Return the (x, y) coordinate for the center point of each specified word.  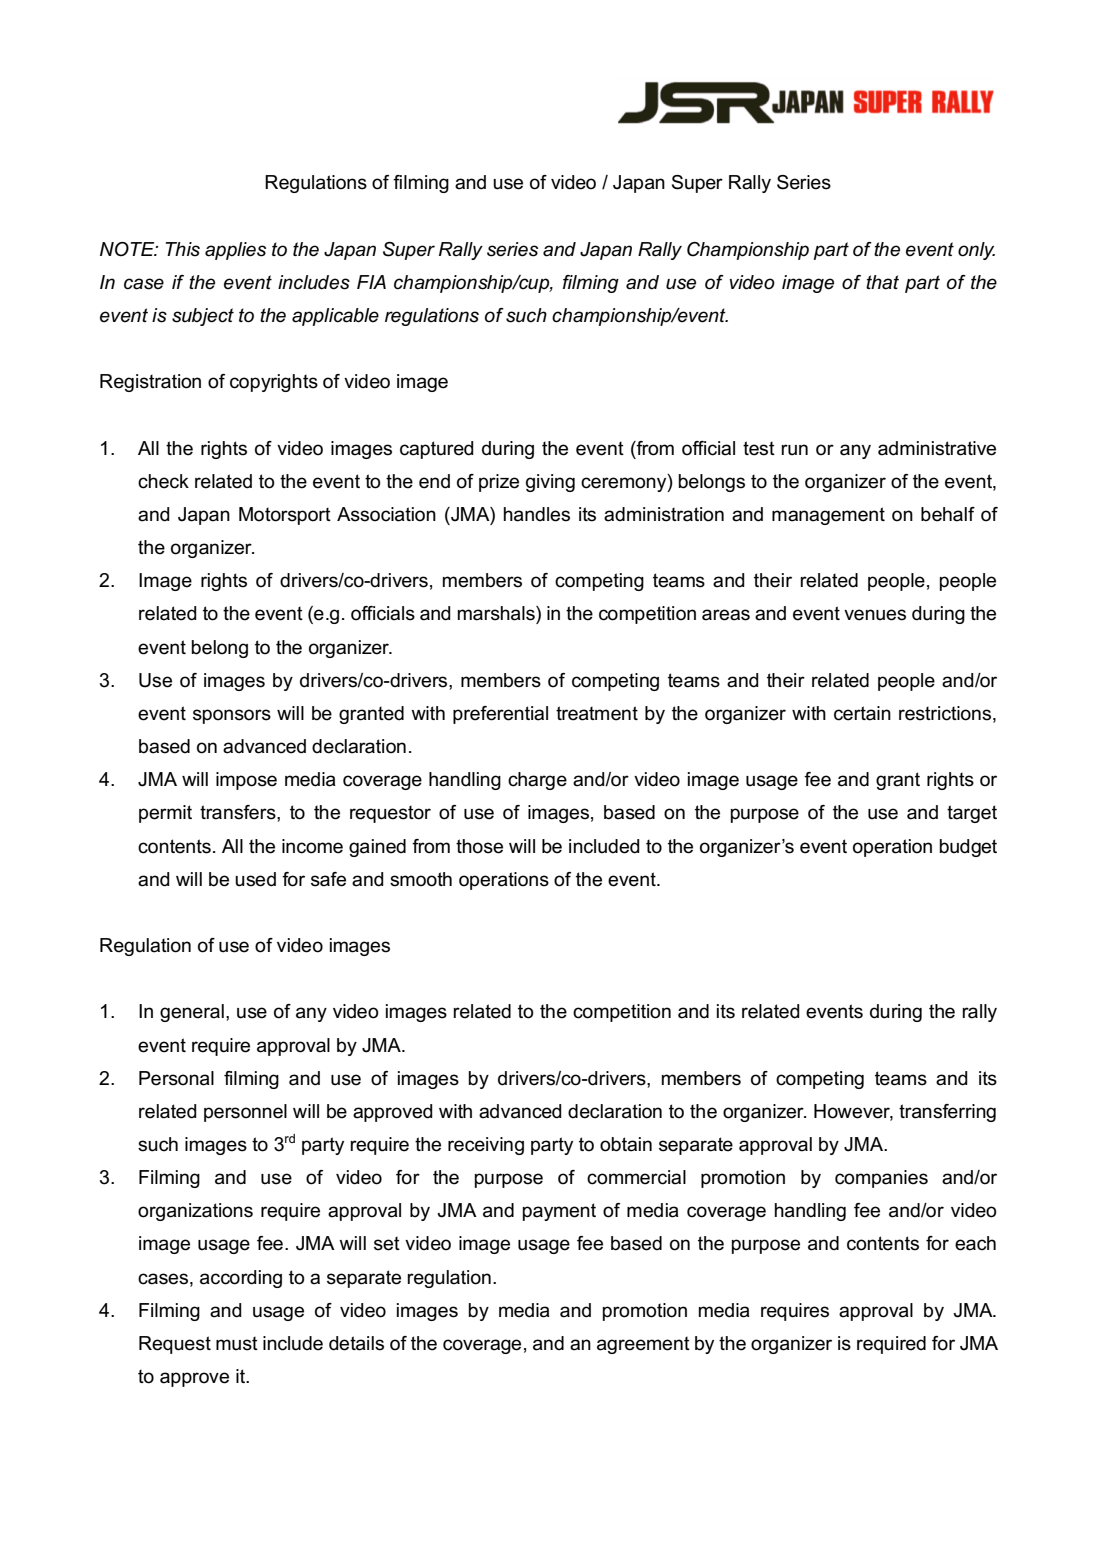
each (975, 1243)
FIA (371, 282)
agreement (643, 1345)
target (972, 814)
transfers (239, 812)
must (237, 1344)
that (882, 282)
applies (235, 251)
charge (537, 781)
